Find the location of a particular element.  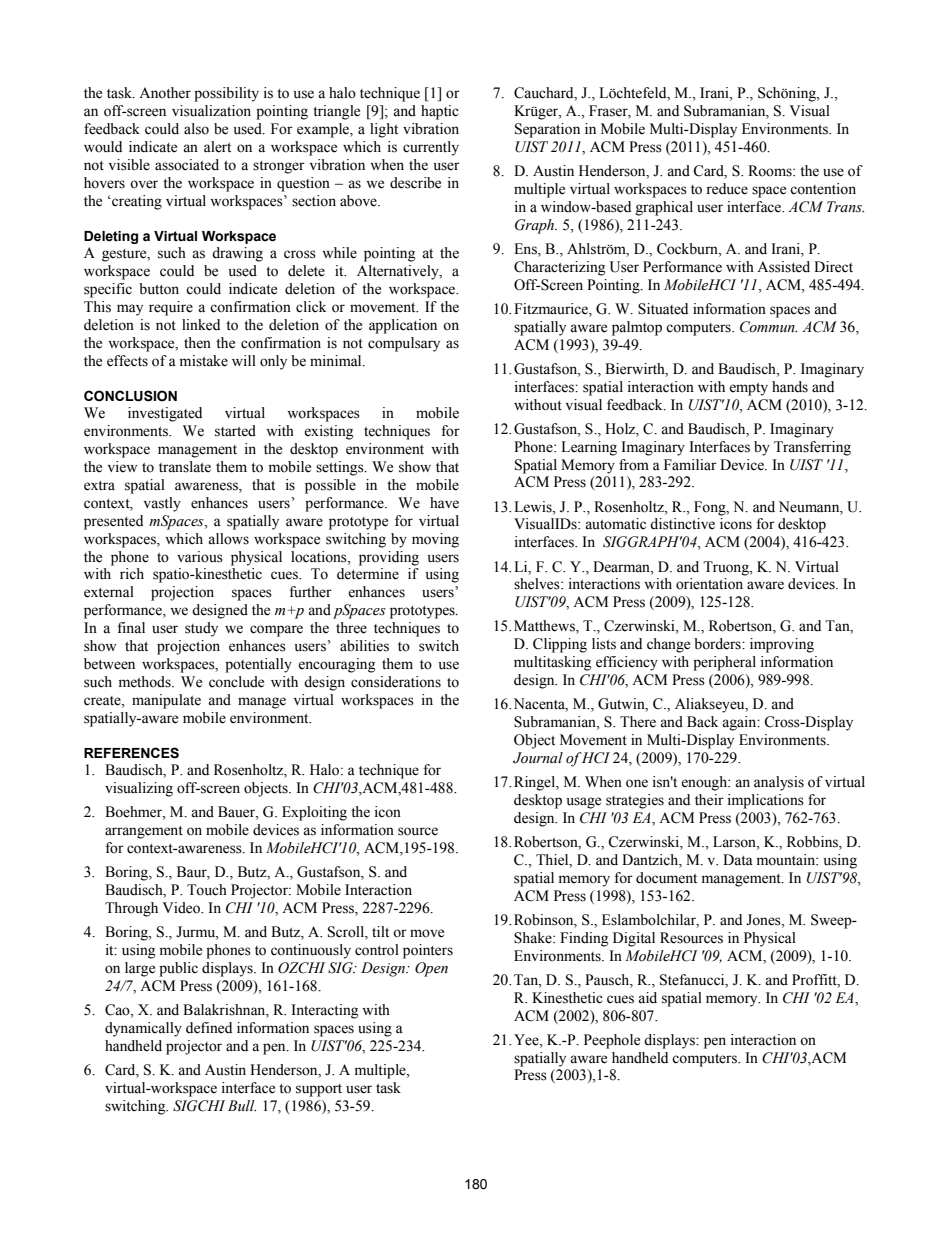

haptic is located at coordinates (440, 112).
